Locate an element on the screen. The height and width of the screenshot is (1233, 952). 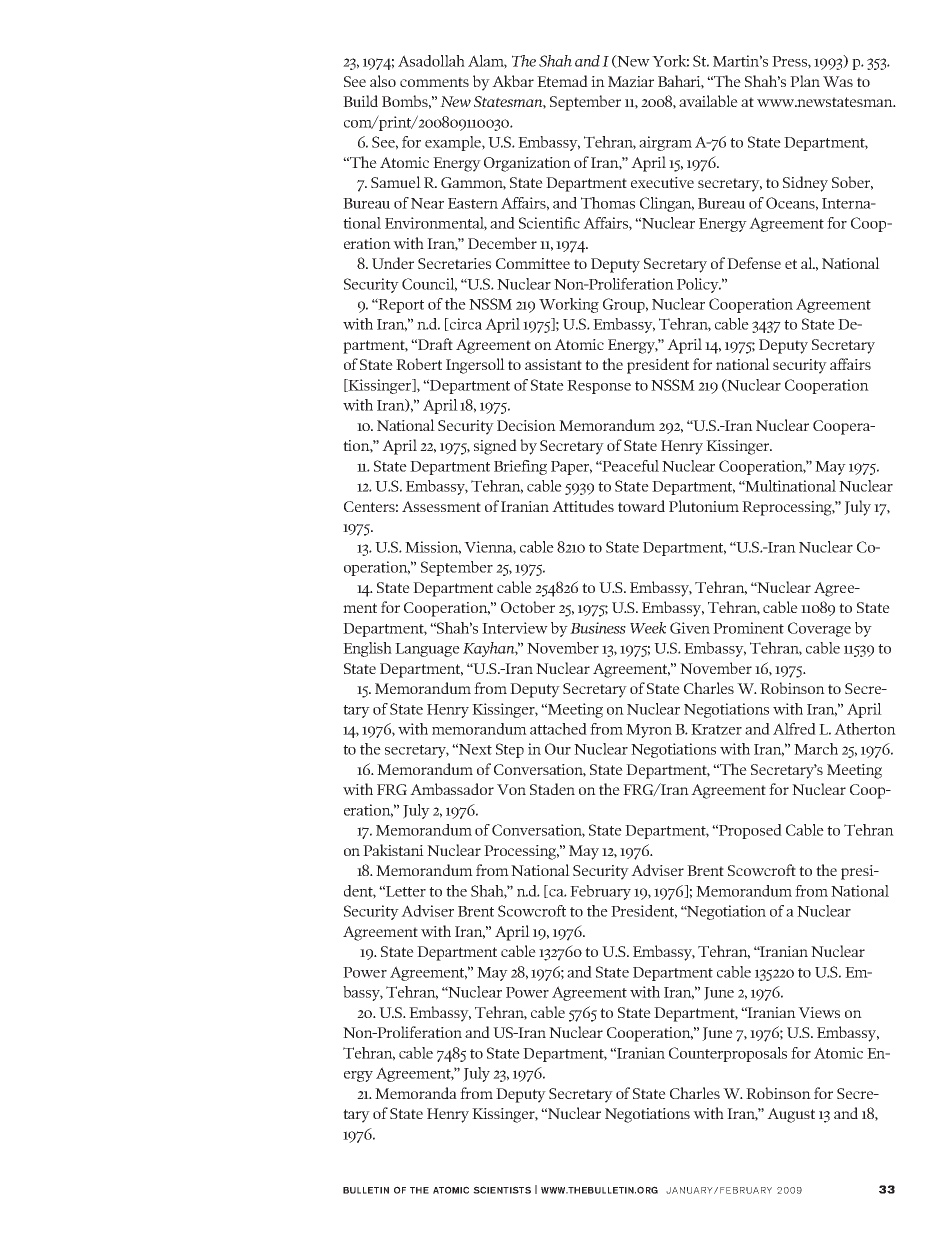
Views is located at coordinates (819, 1012).
